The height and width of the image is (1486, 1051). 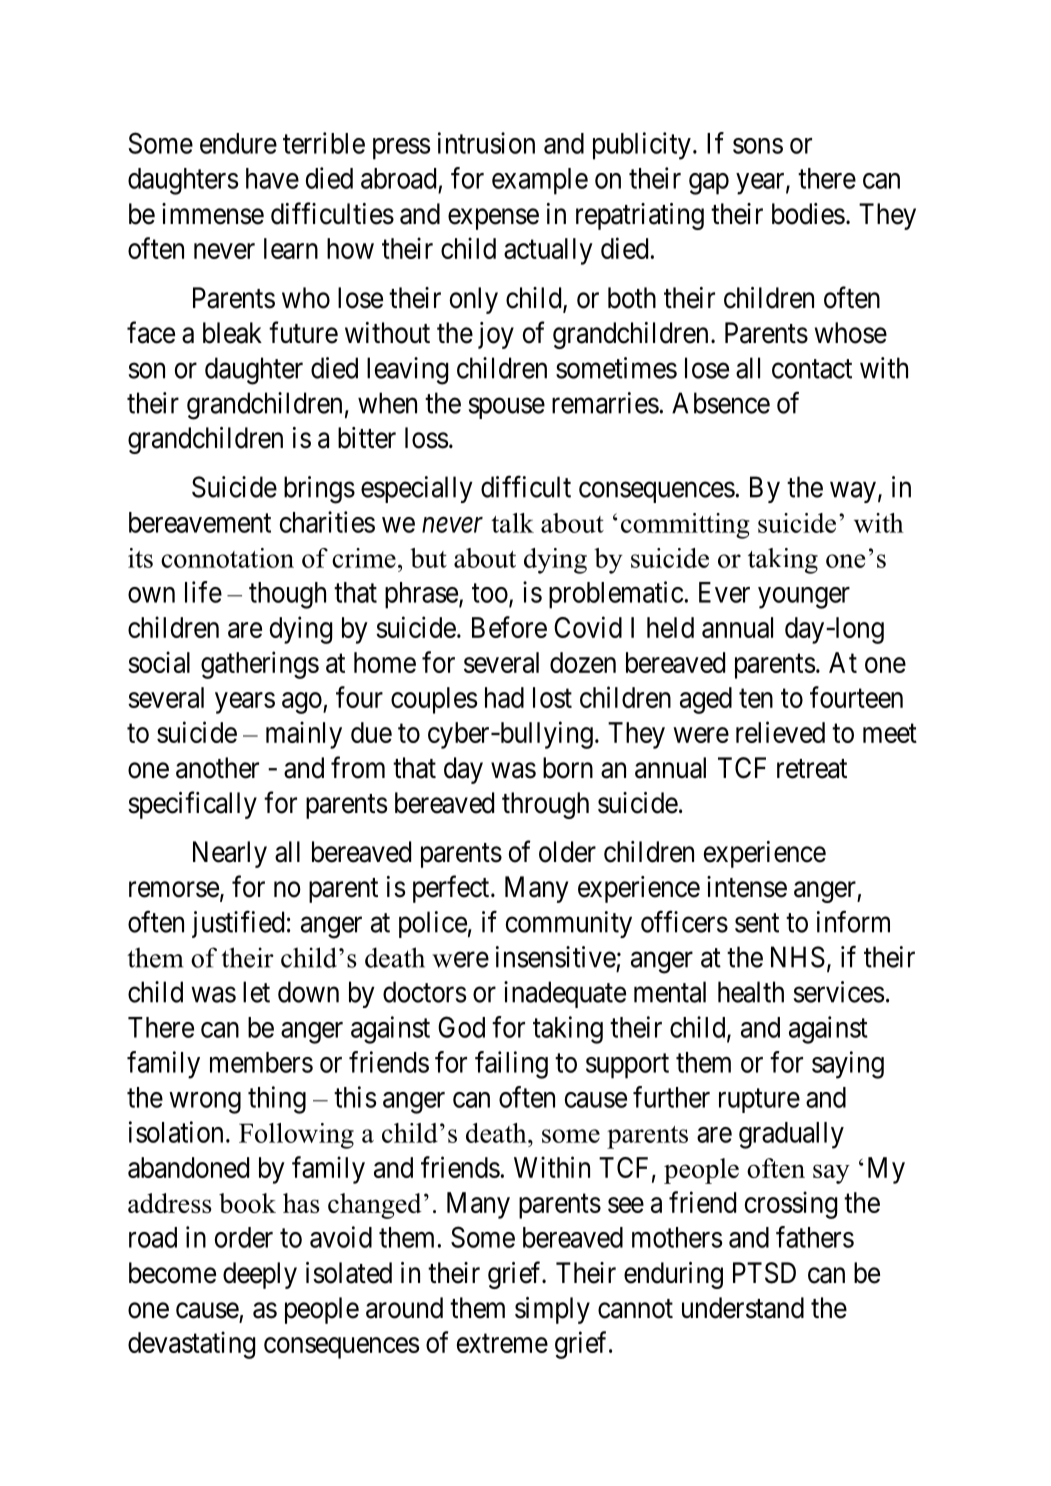 I want to click on deeply, so click(x=260, y=1275).
